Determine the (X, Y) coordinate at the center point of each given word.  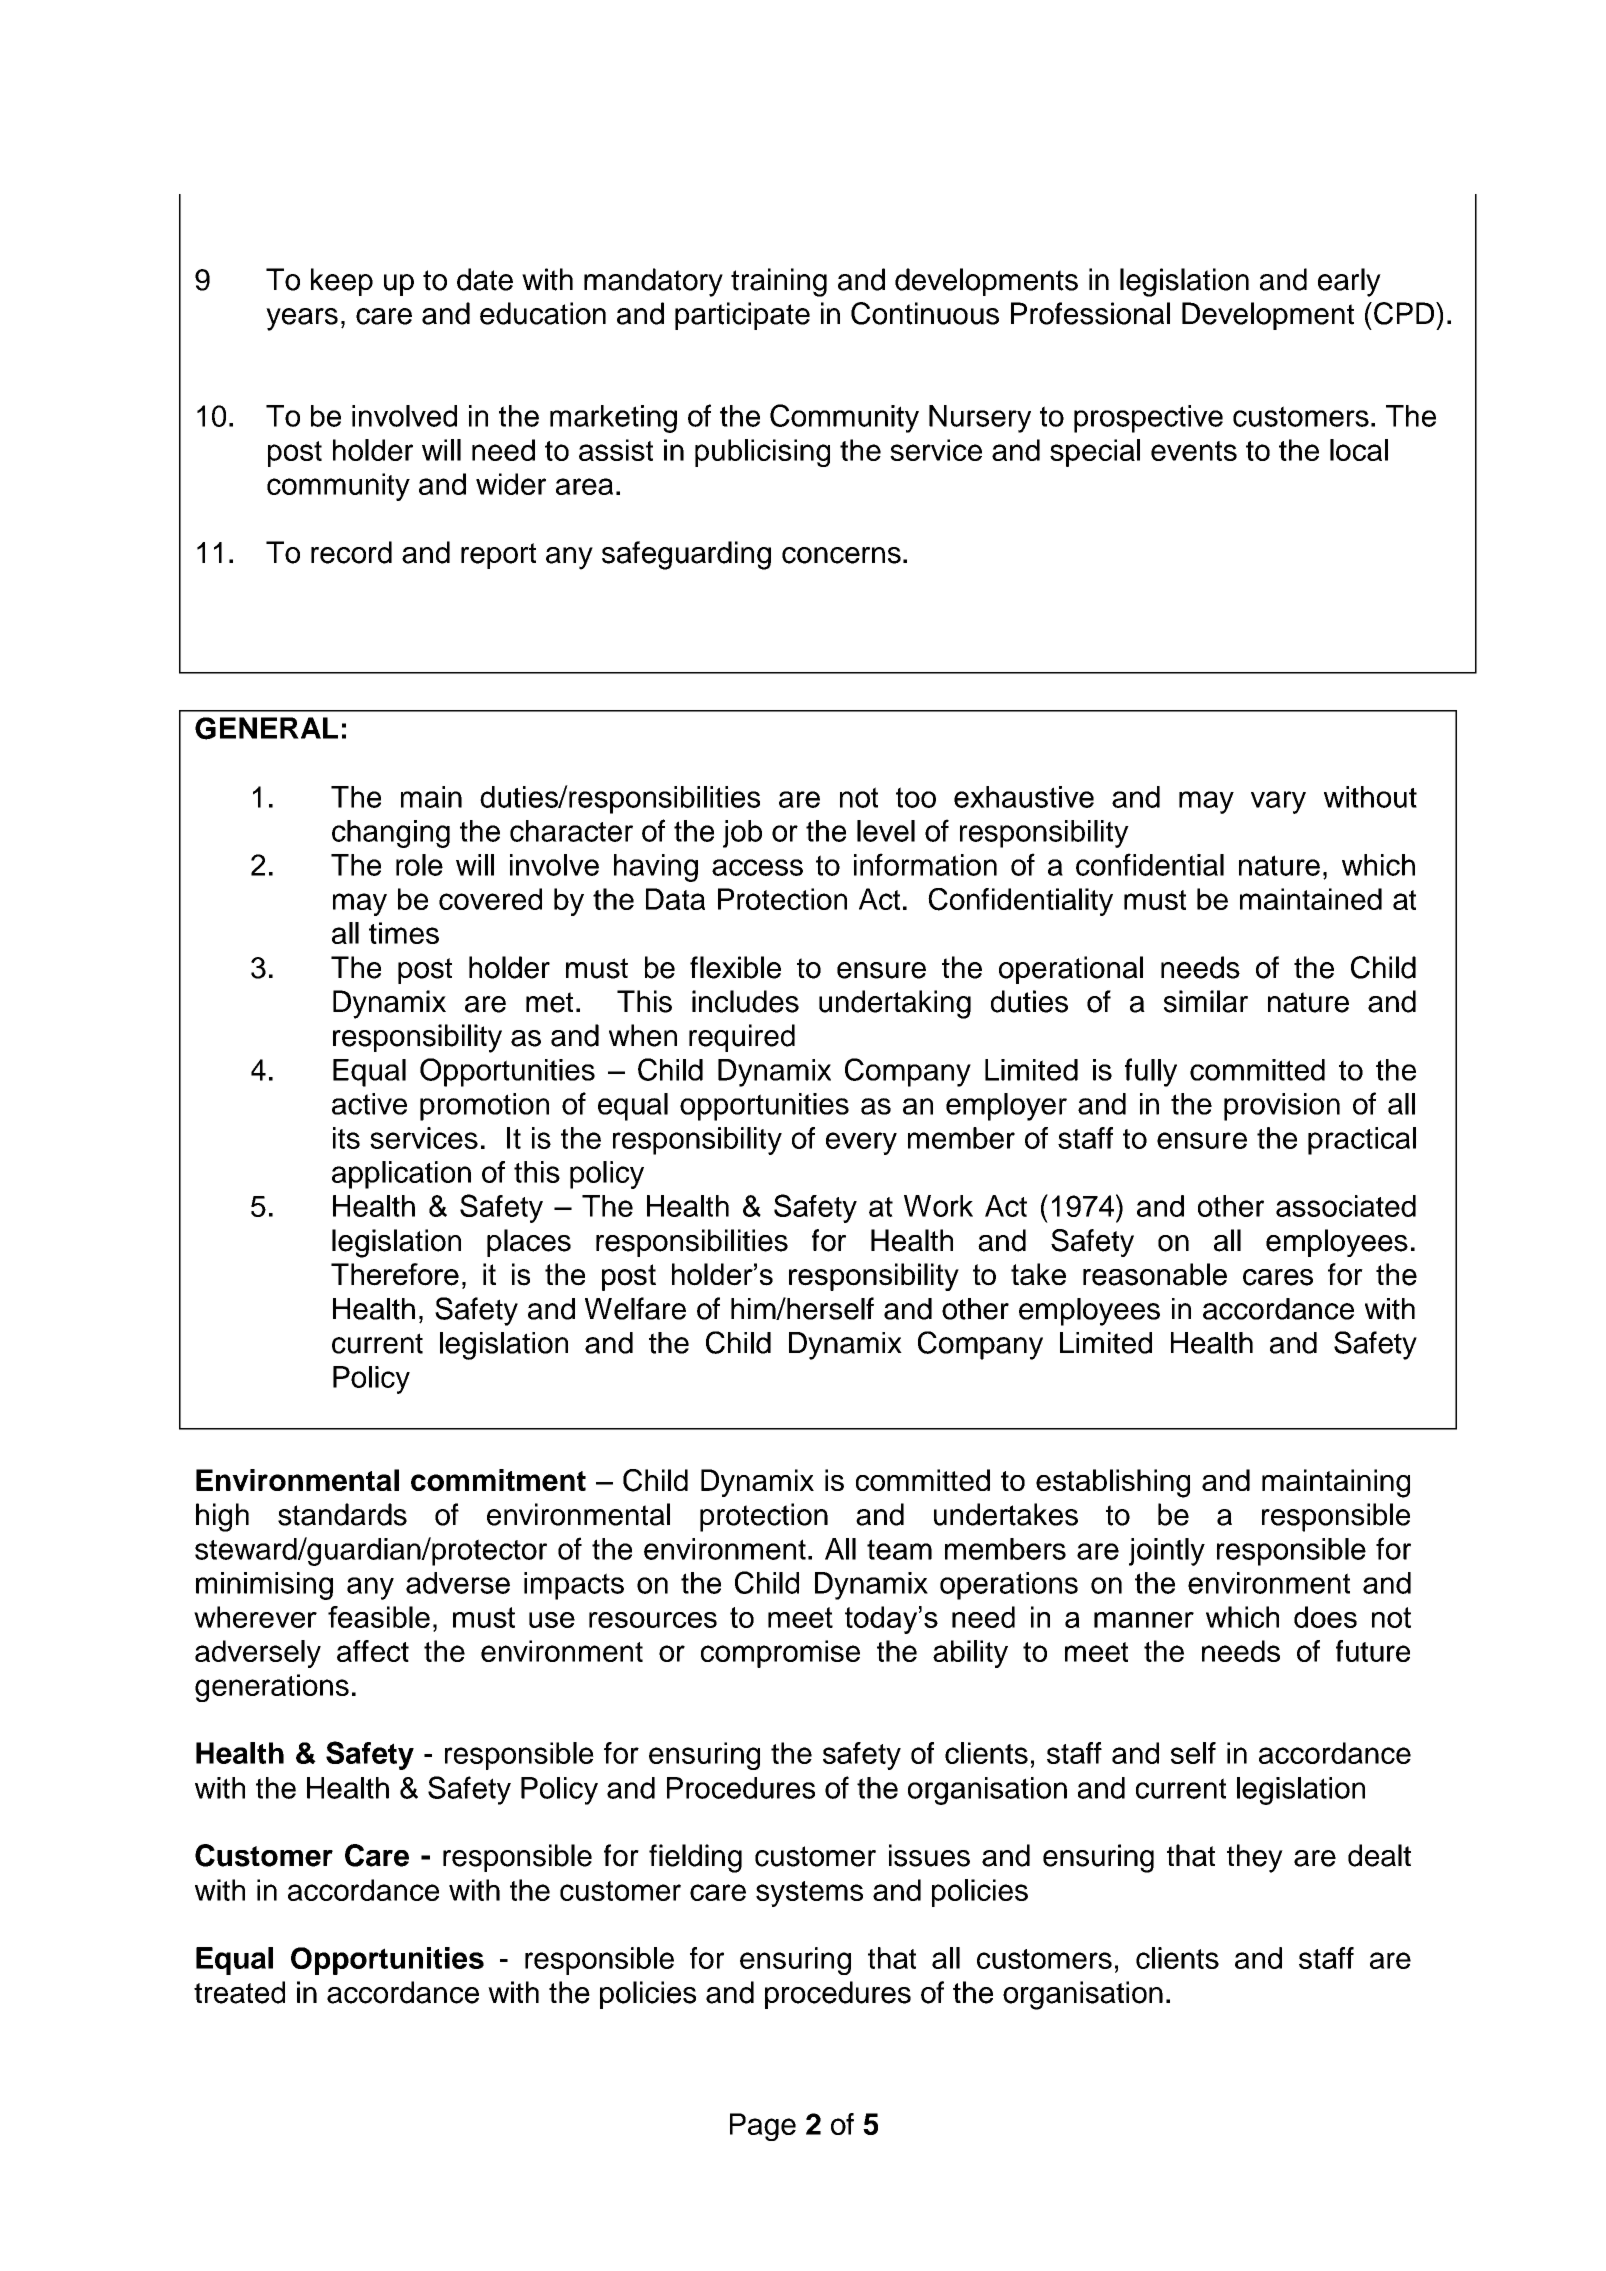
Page (763, 2127)
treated (239, 1992)
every (861, 1143)
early (1349, 282)
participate (742, 316)
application (401, 1175)
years (302, 319)
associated (1346, 1206)
